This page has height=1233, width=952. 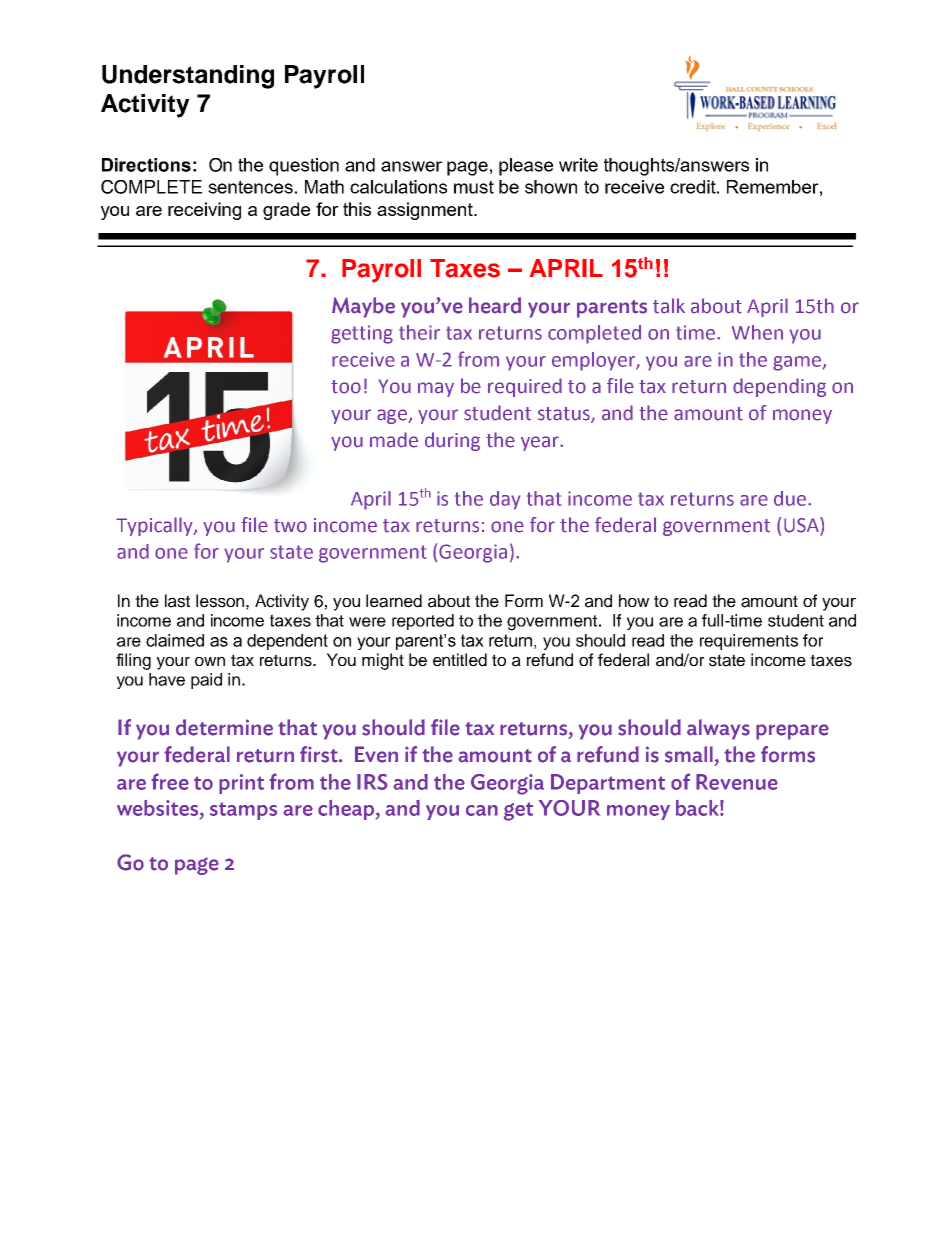 I want to click on print, so click(x=241, y=784).
